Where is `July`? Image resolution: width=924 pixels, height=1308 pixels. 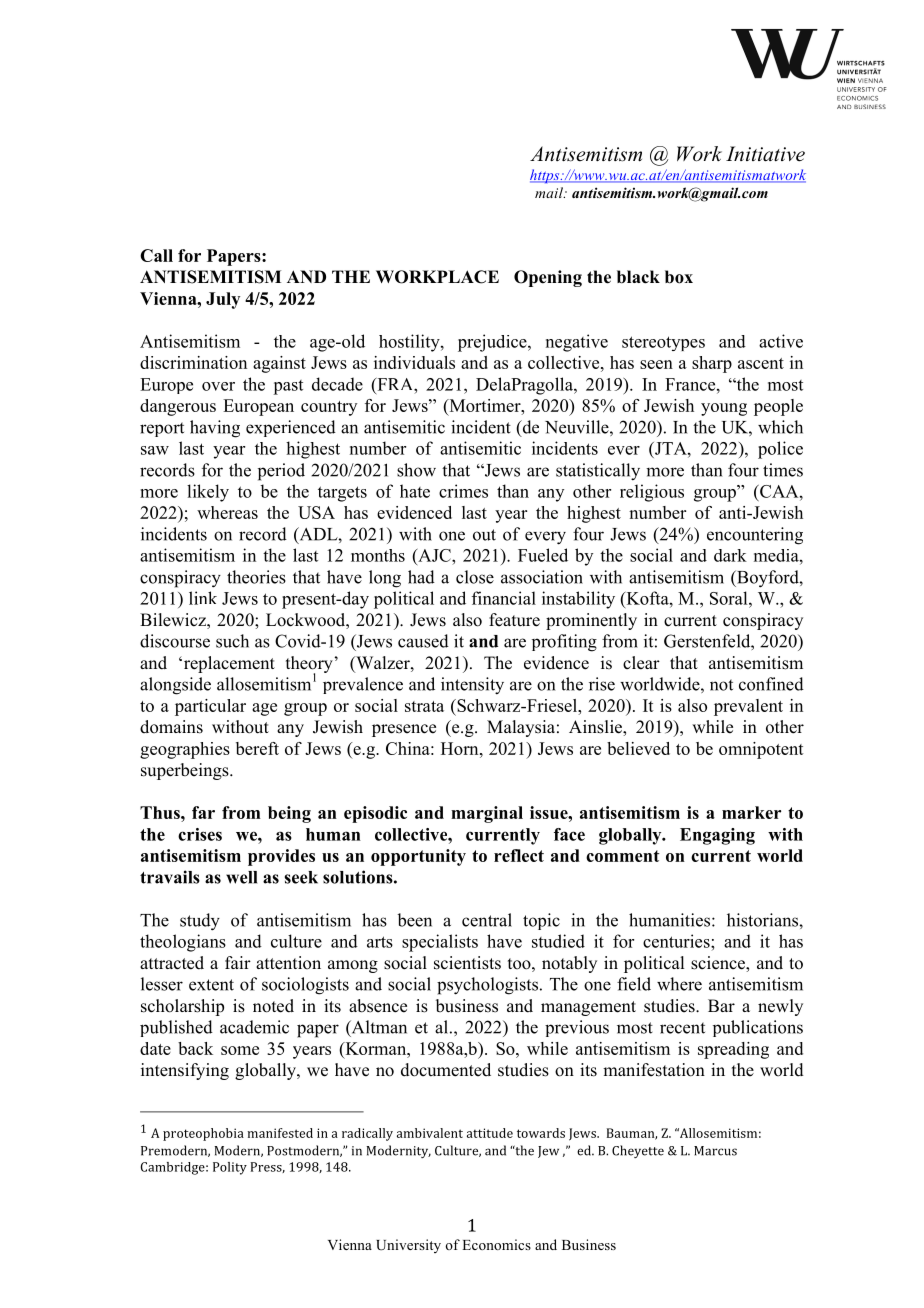
July is located at coordinates (223, 300).
